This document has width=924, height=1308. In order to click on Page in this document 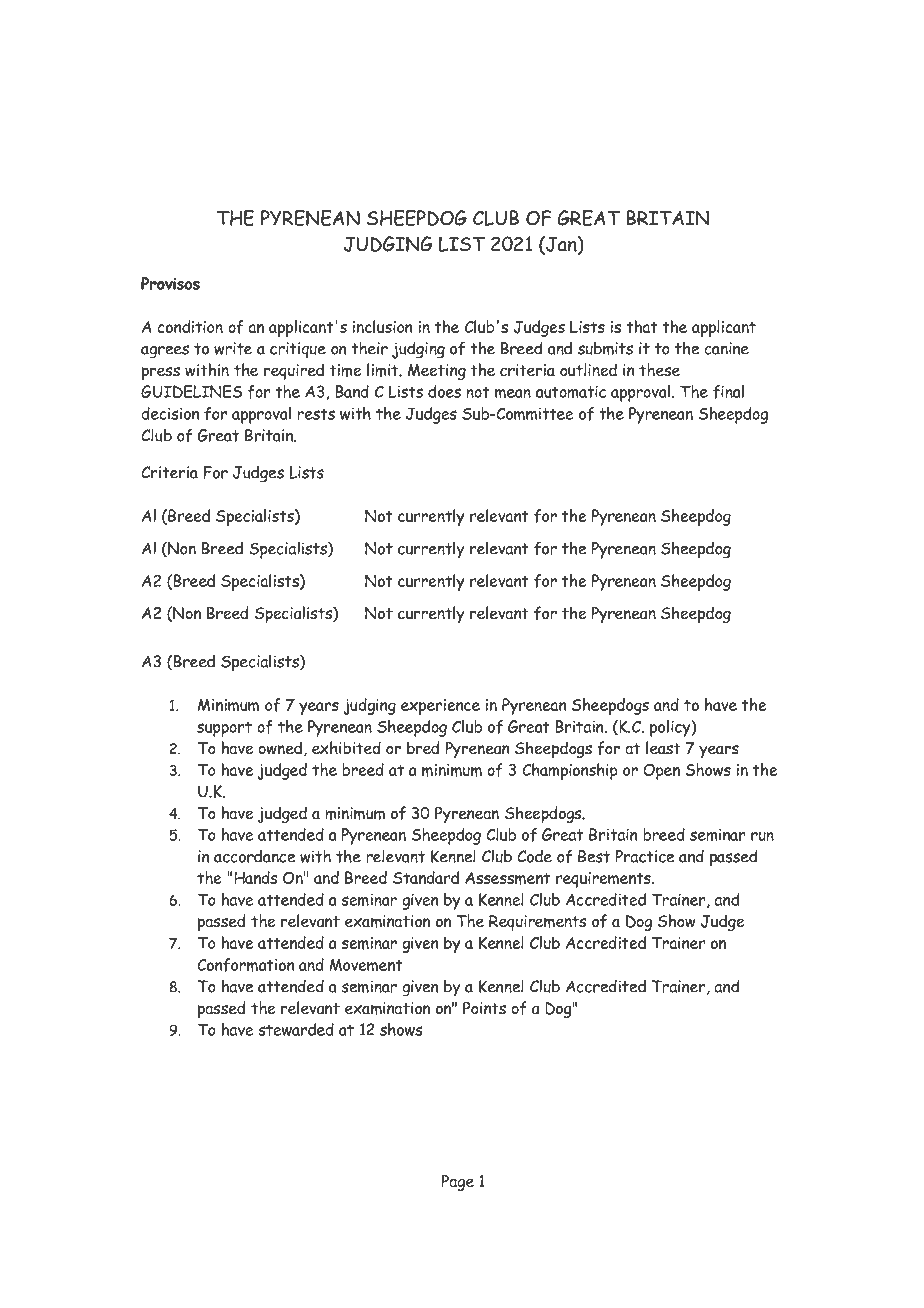, I will do `click(457, 1182)`.
